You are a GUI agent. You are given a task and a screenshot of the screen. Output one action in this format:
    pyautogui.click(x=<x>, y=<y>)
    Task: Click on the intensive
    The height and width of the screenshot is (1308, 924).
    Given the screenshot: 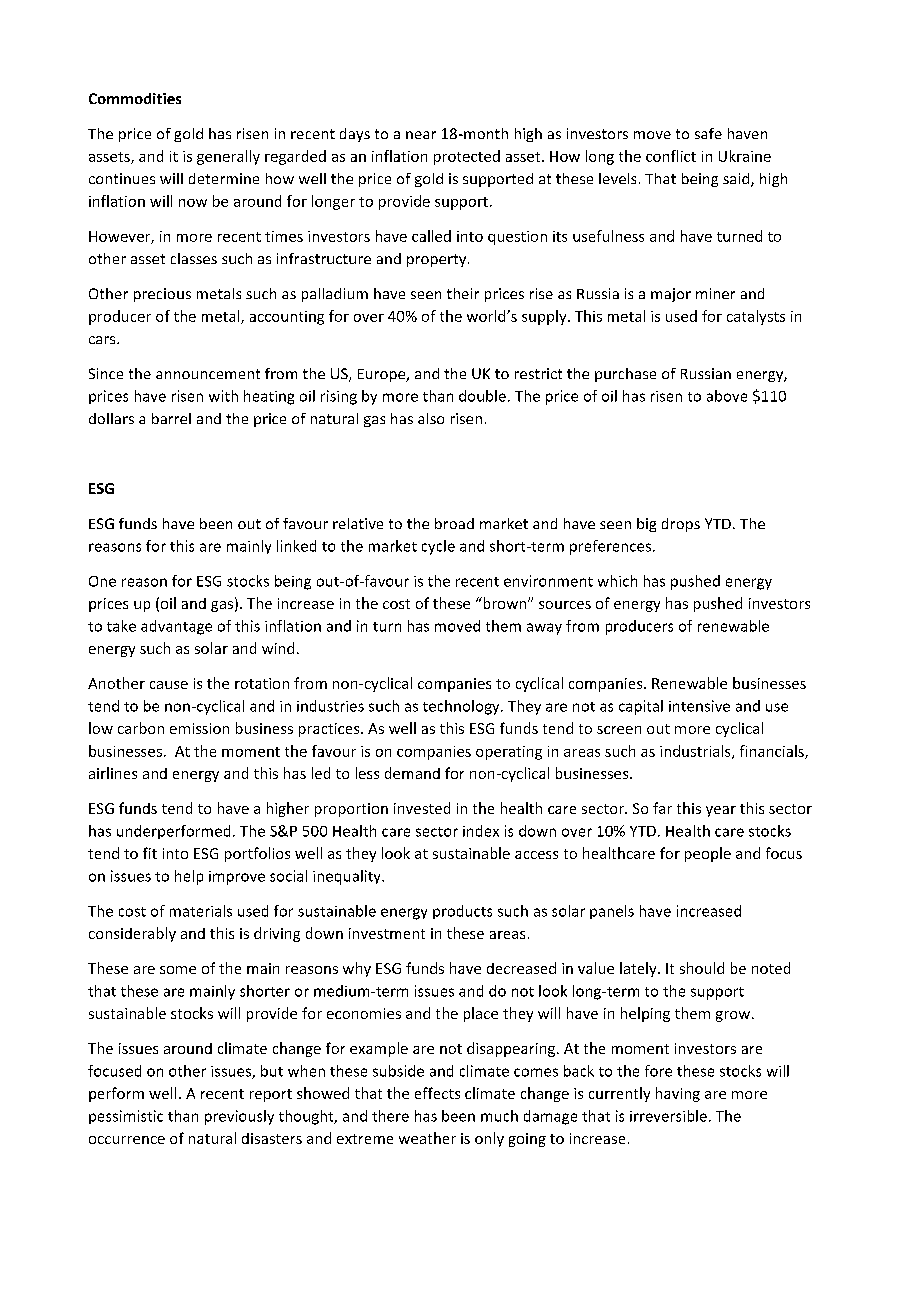 What is the action you would take?
    pyautogui.click(x=699, y=706)
